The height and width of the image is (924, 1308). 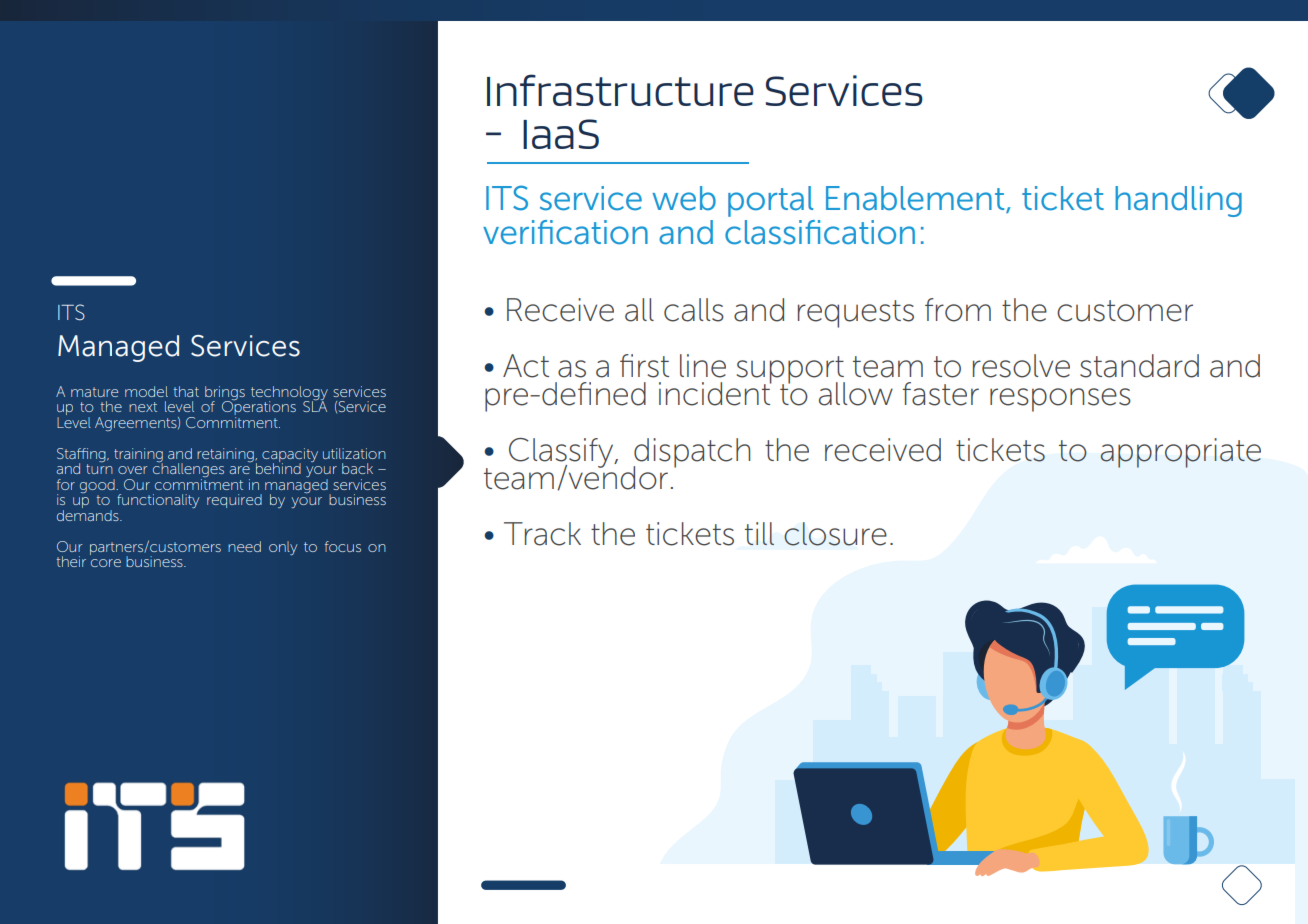 I want to click on that, so click(x=186, y=391).
